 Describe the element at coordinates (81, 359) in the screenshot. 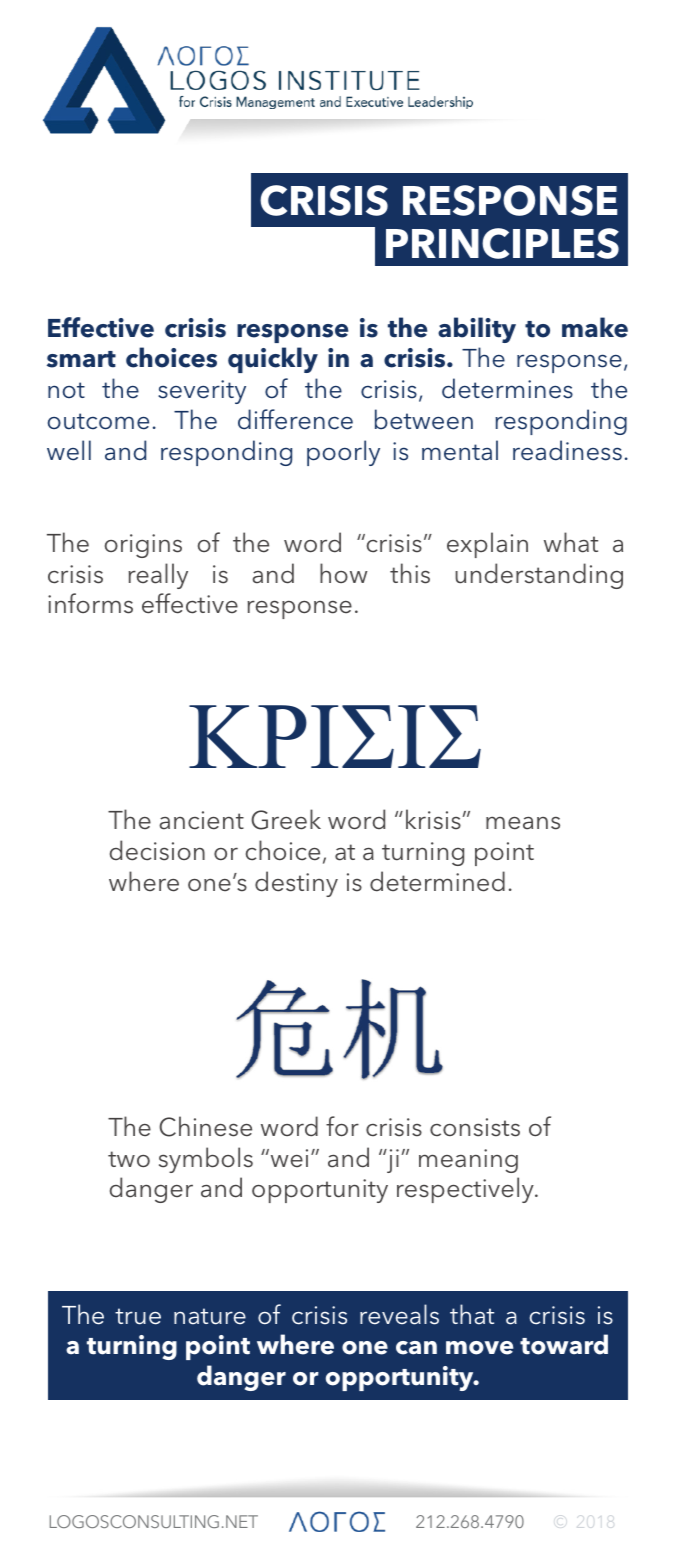

I see `smart` at that location.
